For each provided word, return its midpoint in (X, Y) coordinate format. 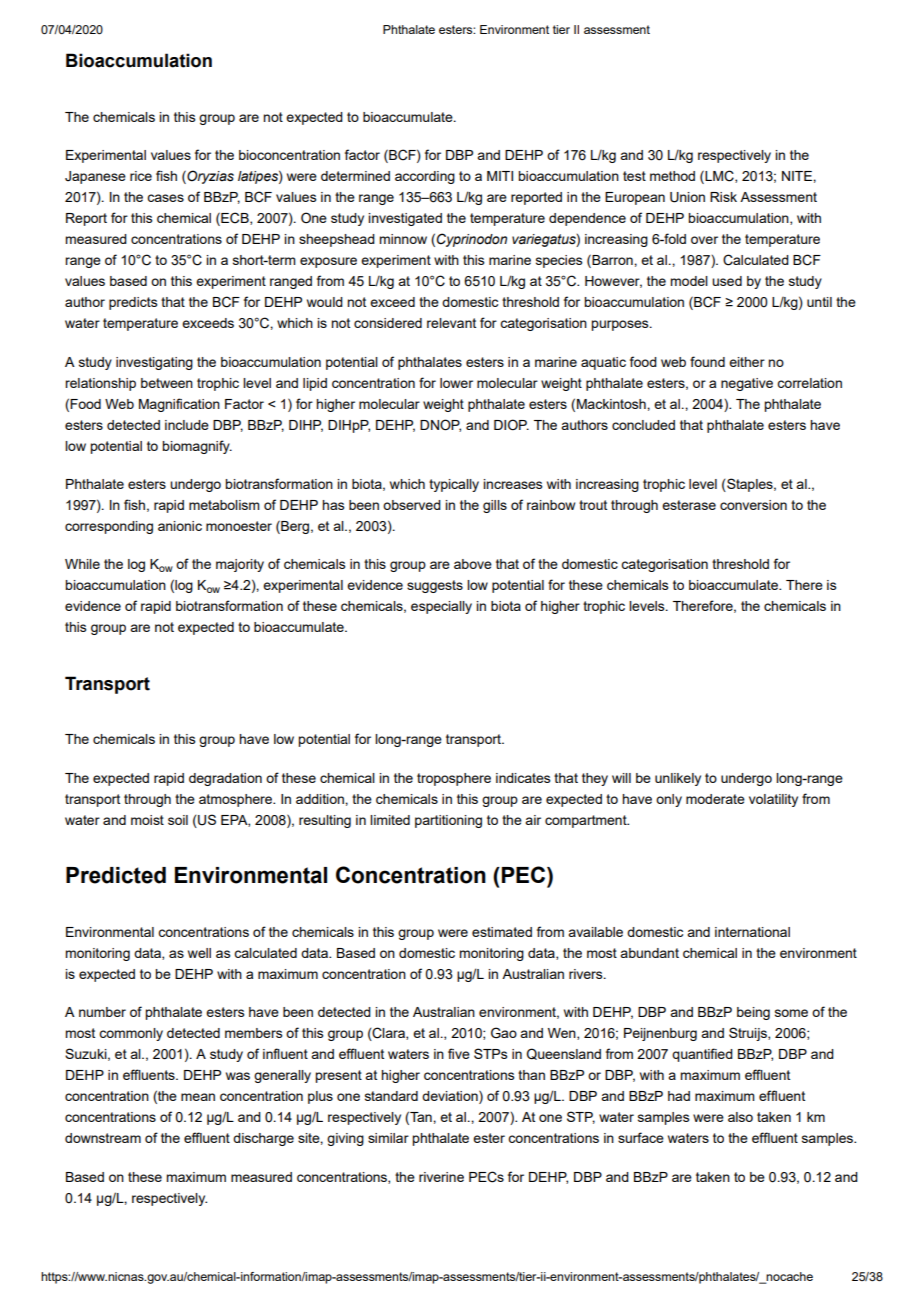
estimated (502, 932)
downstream (103, 1138)
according (425, 177)
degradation (225, 779)
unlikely (678, 779)
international (752, 932)
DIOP (511, 425)
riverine (441, 1177)
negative (747, 384)
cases (165, 198)
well (199, 953)
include (187, 425)
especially (441, 607)
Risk (723, 197)
